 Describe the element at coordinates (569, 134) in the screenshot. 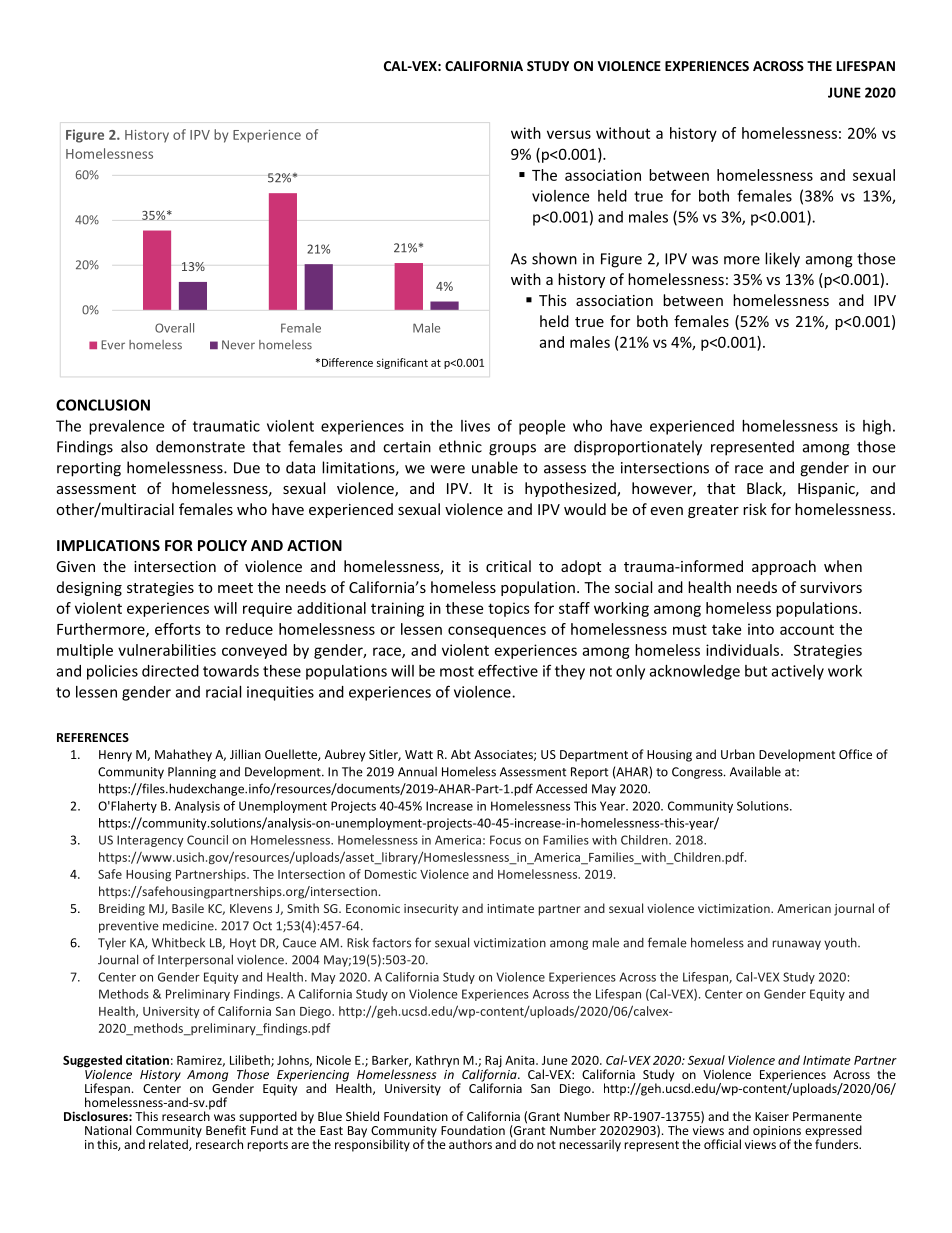

I see `versus` at that location.
